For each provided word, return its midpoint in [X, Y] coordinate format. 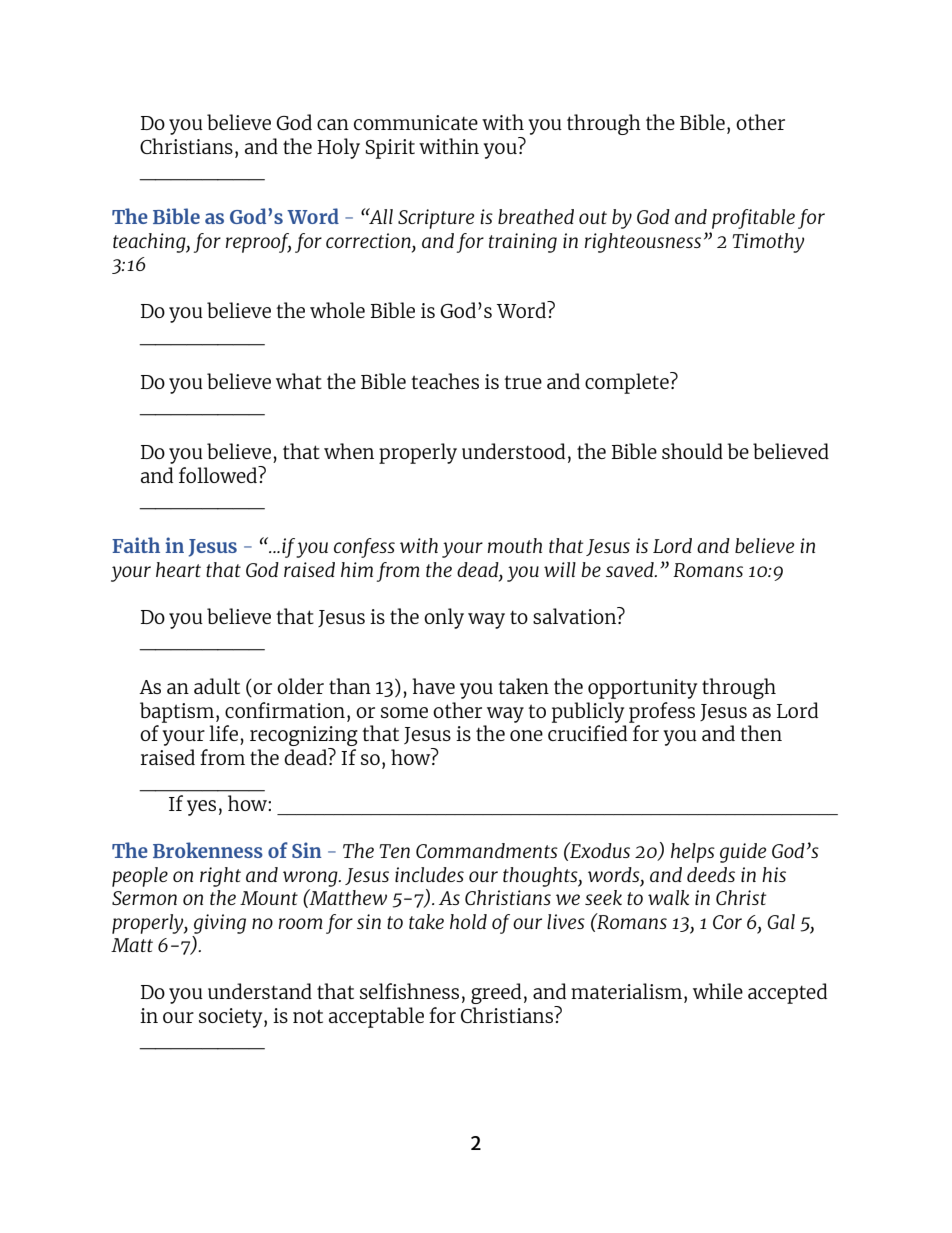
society [232, 1018]
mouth [515, 545]
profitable [753, 219]
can [333, 124]
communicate [416, 122]
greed [496, 993]
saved [631, 569]
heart [178, 569]
